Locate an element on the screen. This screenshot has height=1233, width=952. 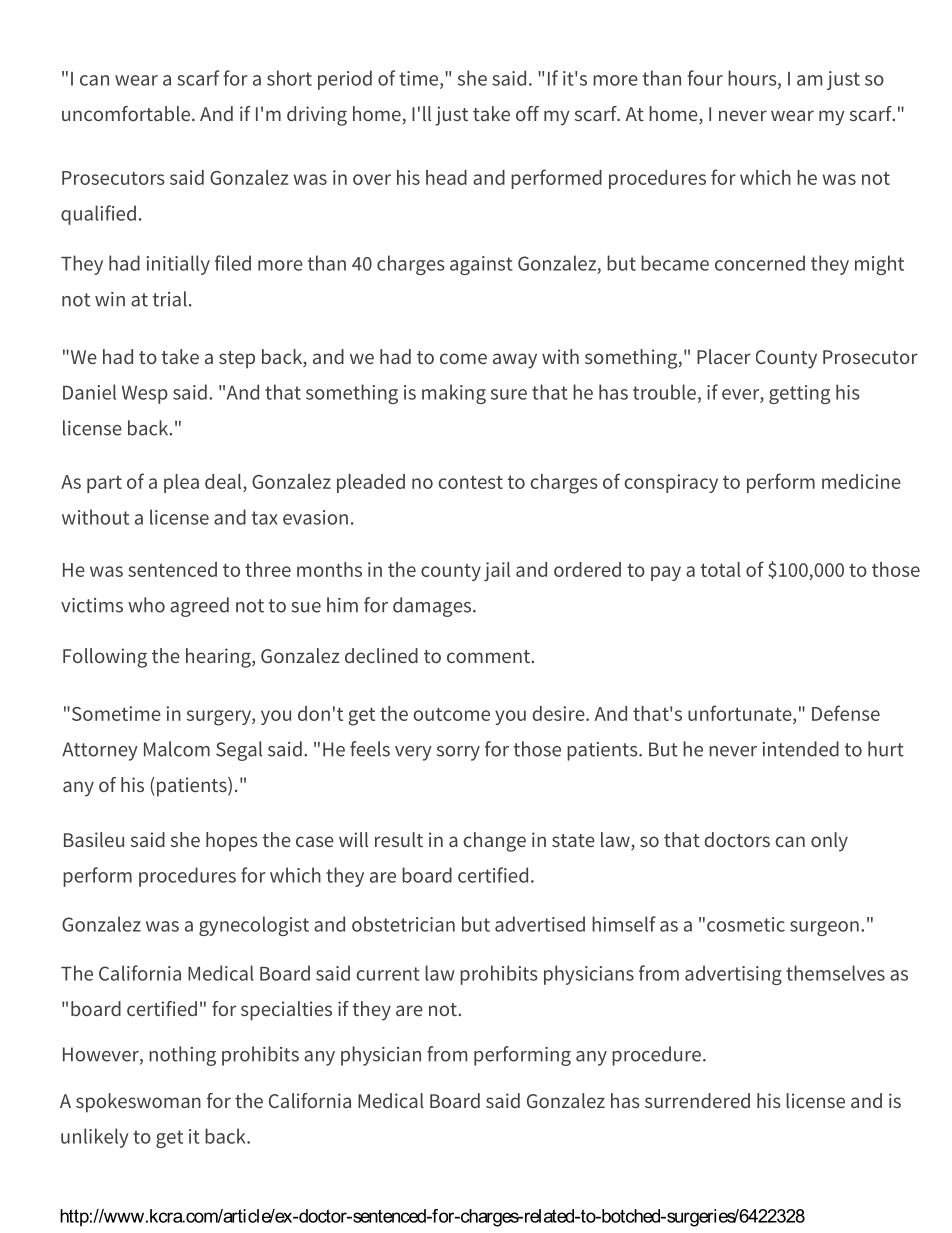
off is located at coordinates (527, 113).
